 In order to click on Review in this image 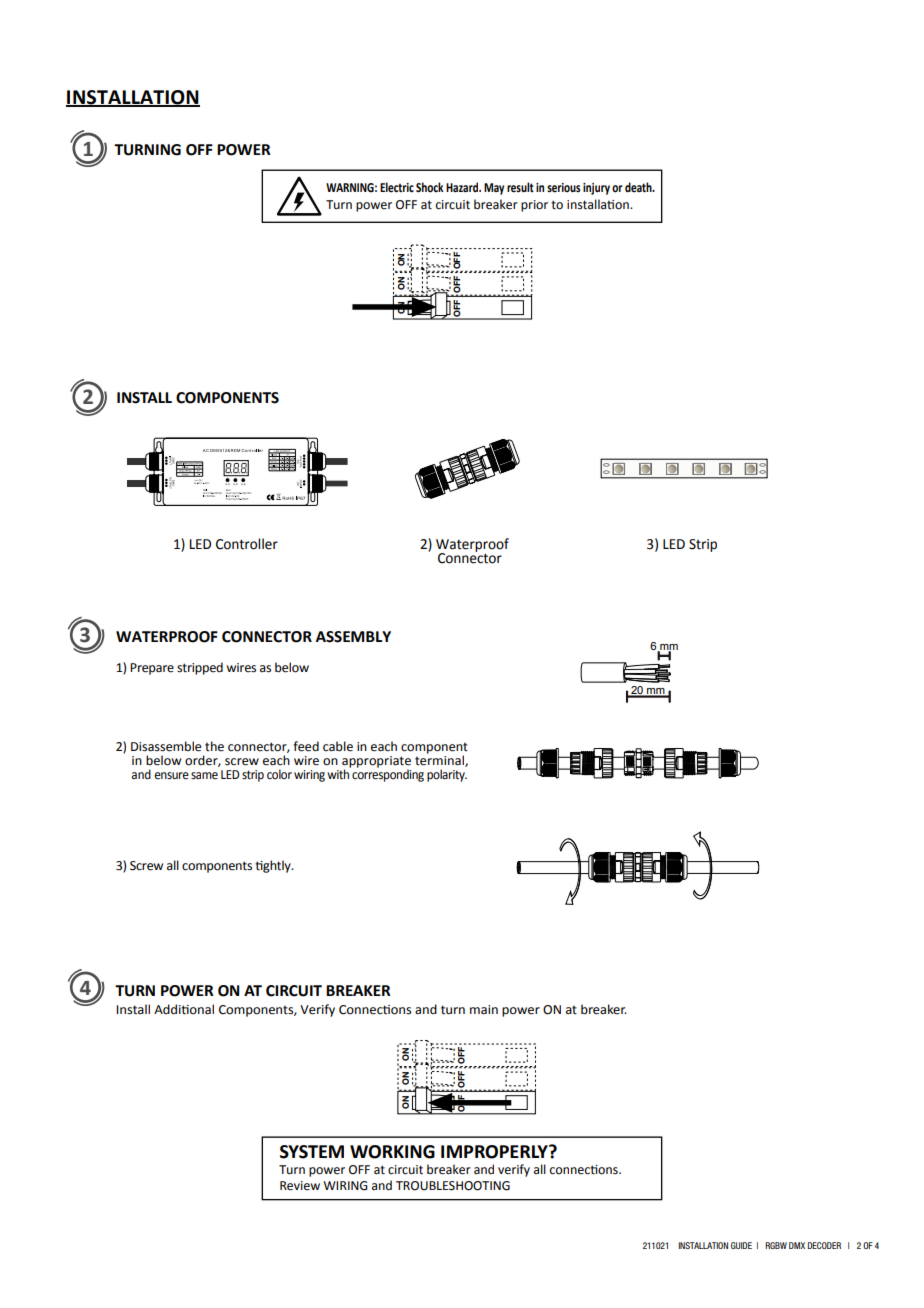, I will do `click(300, 1186)`.
